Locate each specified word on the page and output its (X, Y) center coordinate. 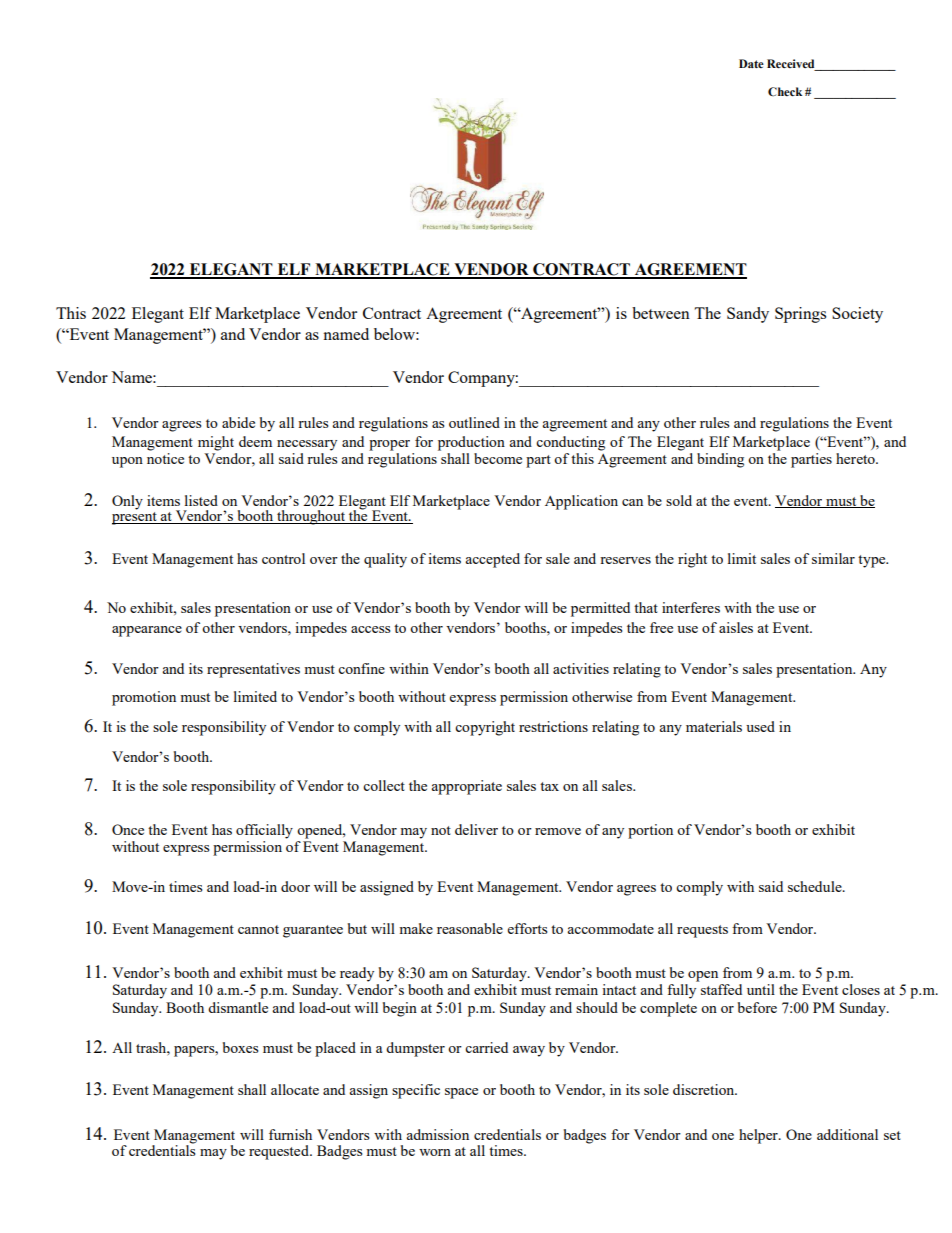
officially (264, 831)
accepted (492, 560)
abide (238, 422)
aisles (736, 627)
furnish (290, 1134)
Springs (800, 315)
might (216, 443)
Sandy (748, 315)
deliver (476, 829)
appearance (147, 631)
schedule (816, 886)
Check (785, 91)
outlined (474, 422)
